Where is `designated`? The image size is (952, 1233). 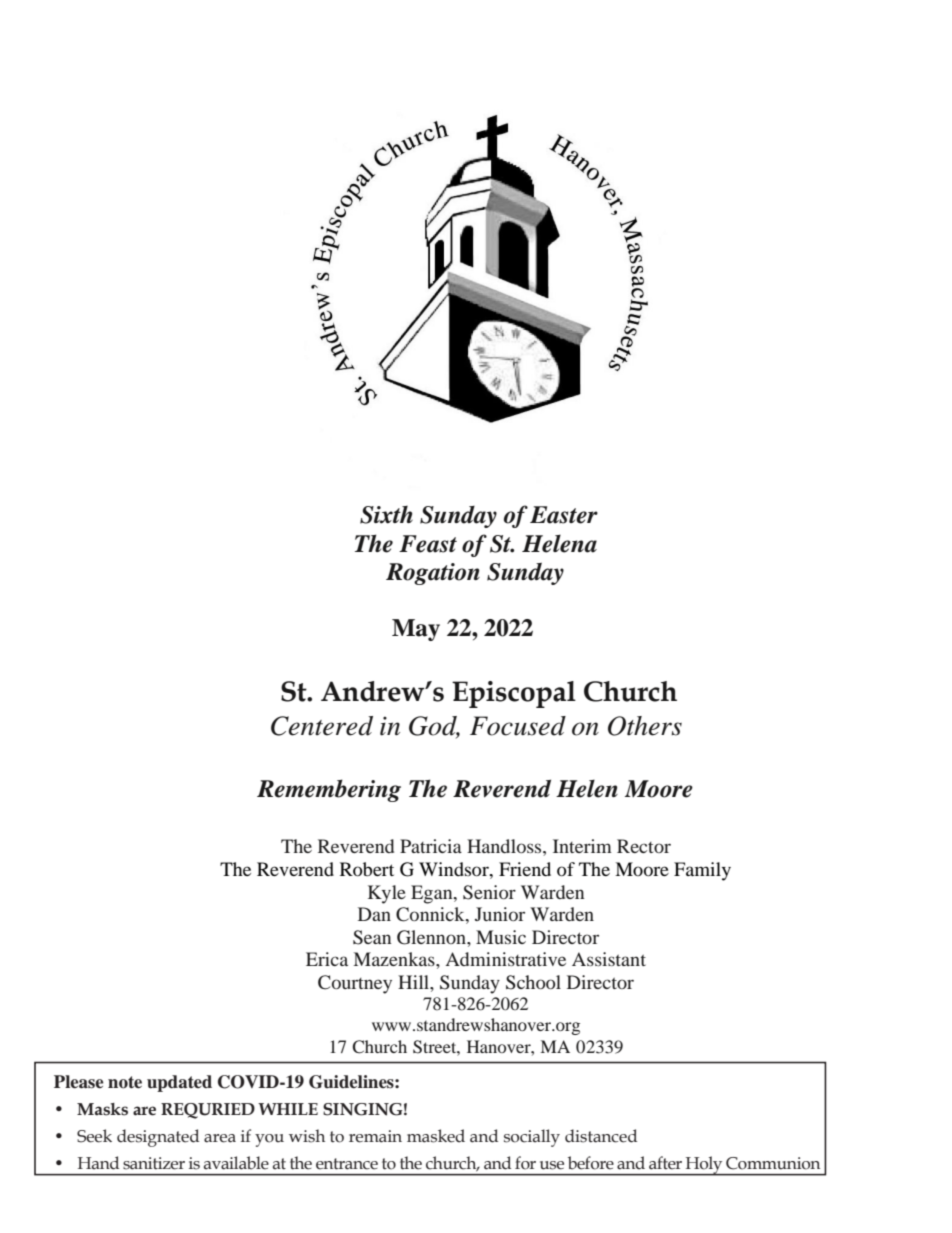 designated is located at coordinates (158, 1138).
